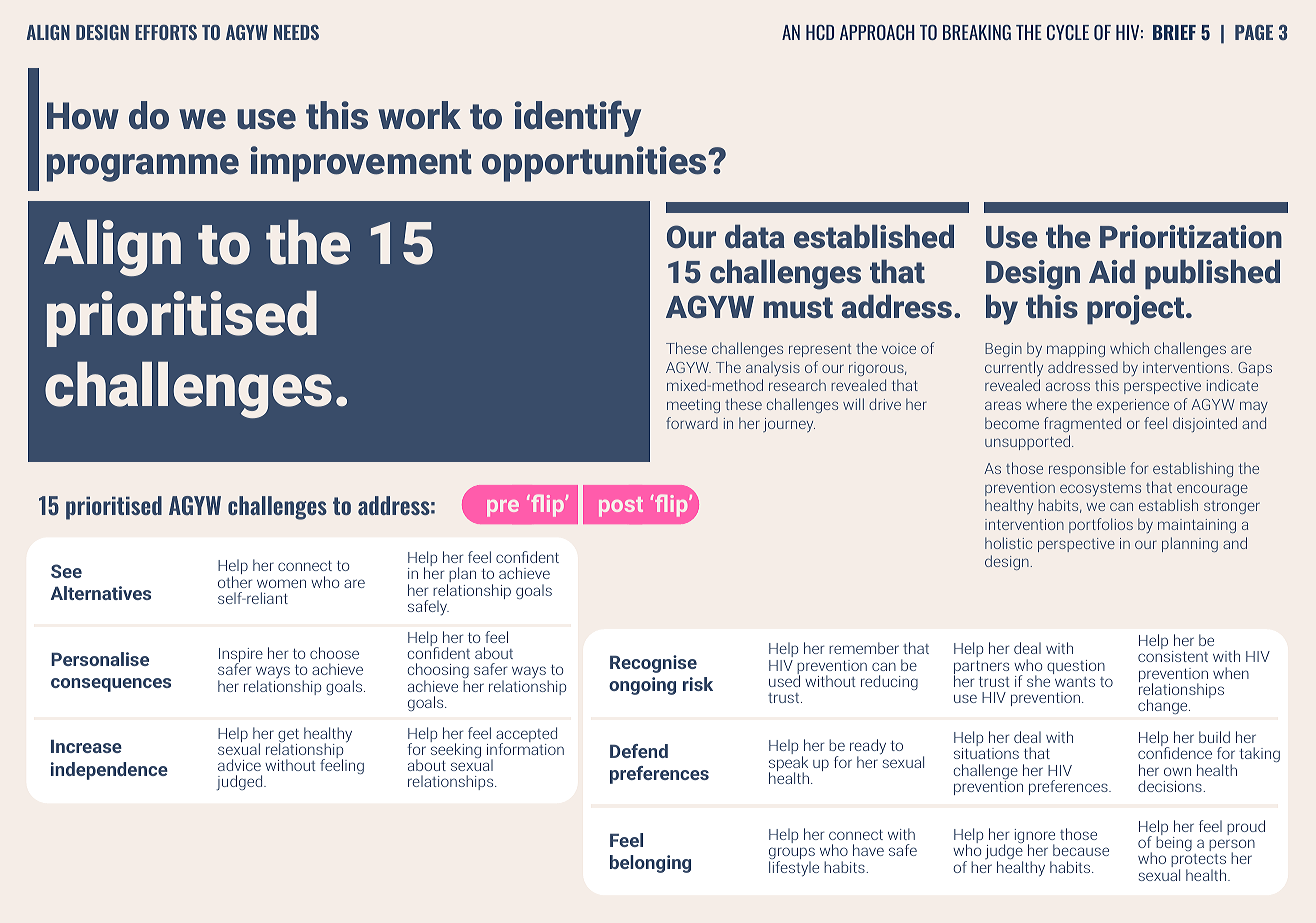  I want to click on EFFORTS, so click(166, 32).
